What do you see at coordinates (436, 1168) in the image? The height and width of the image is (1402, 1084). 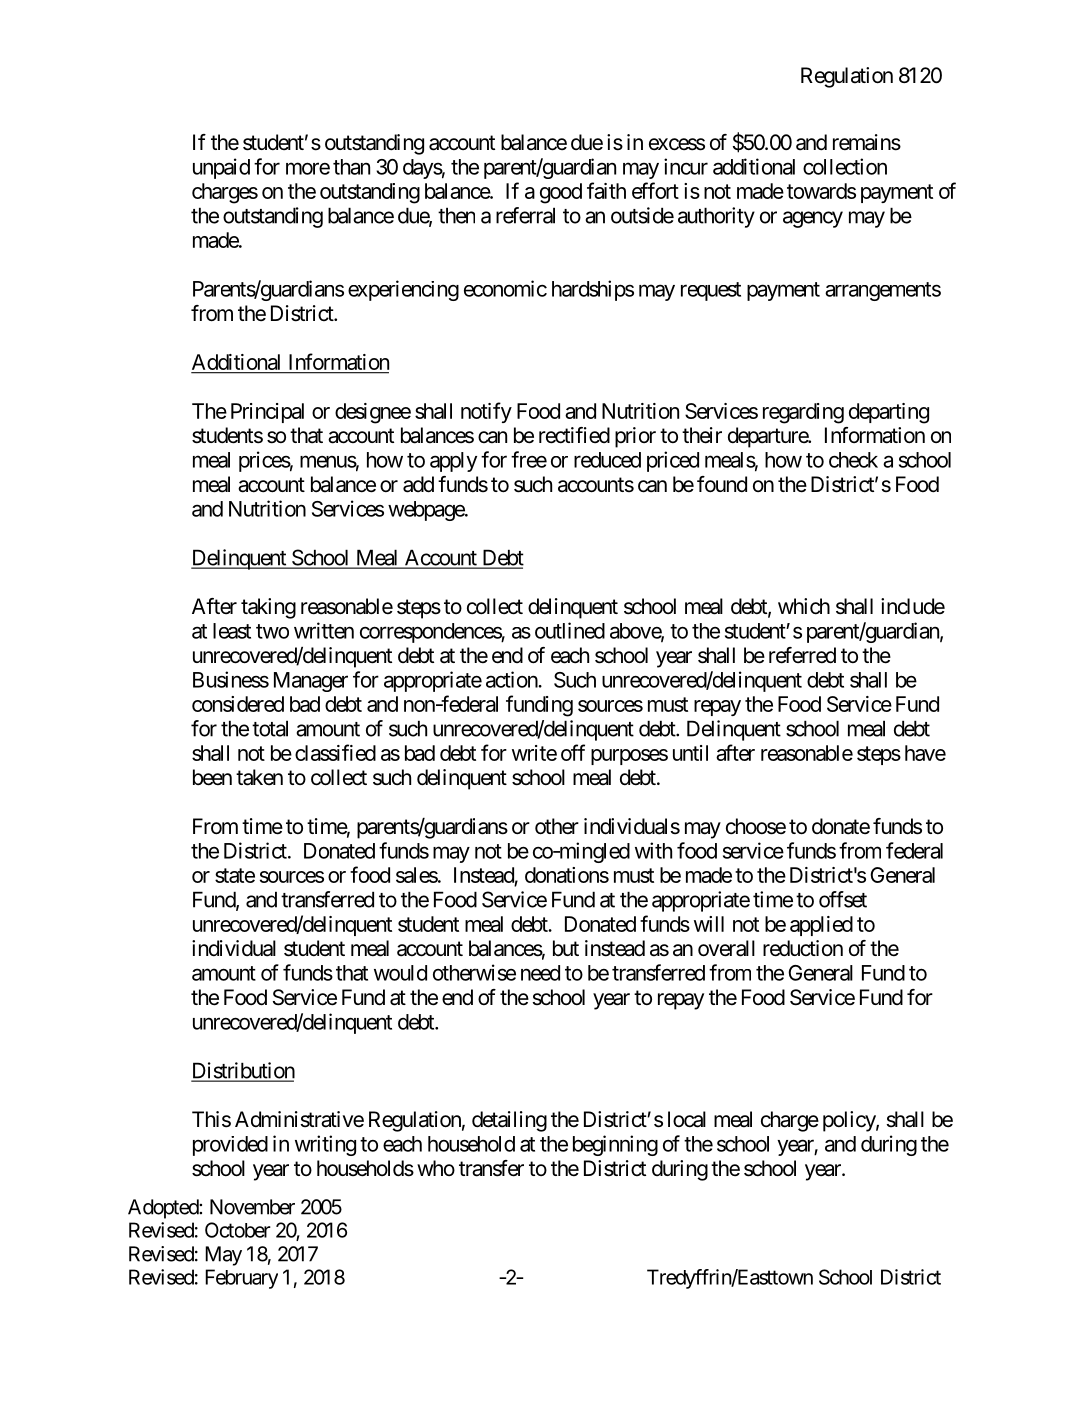 I see `who` at bounding box center [436, 1168].
